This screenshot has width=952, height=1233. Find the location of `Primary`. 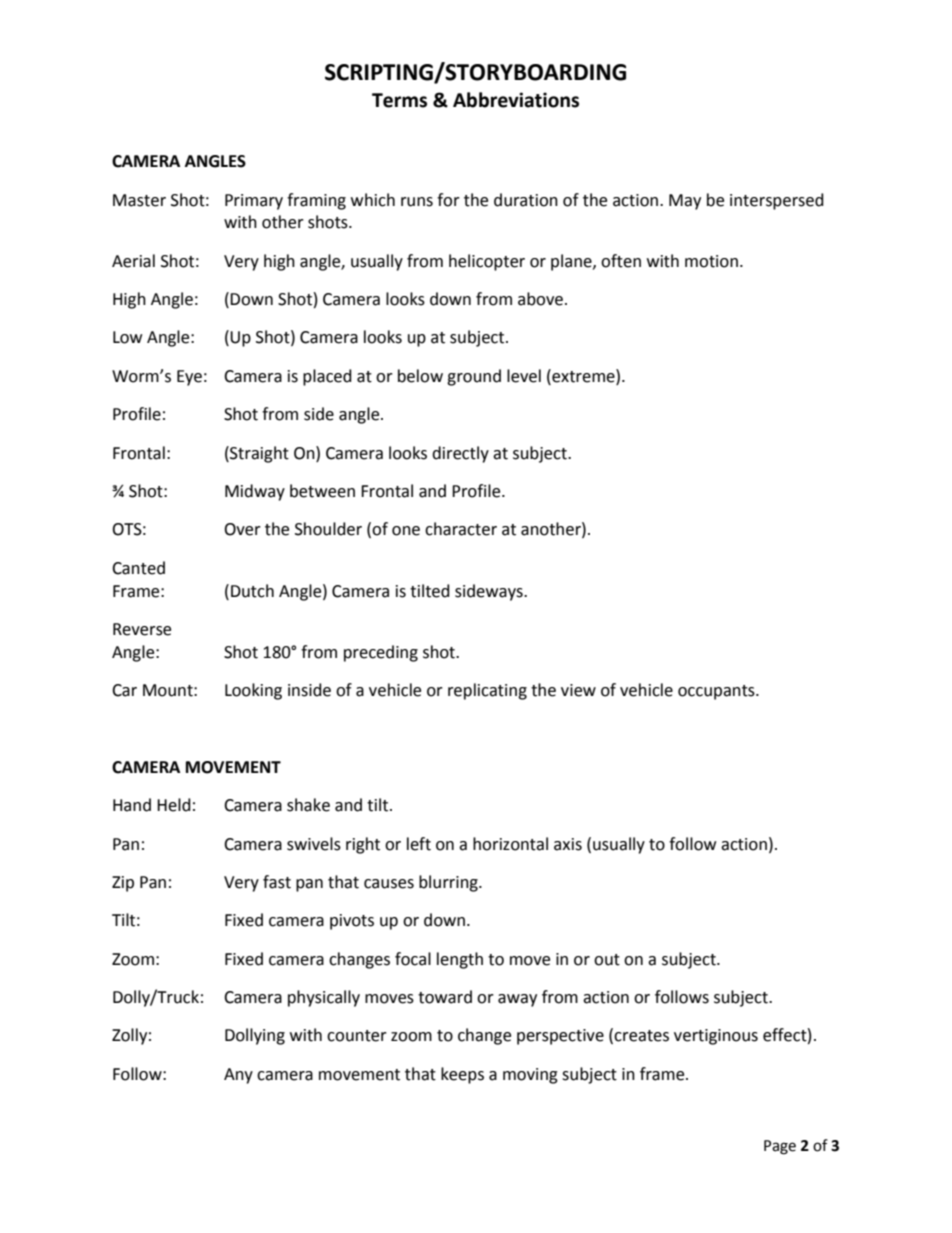

Primary is located at coordinates (254, 202).
